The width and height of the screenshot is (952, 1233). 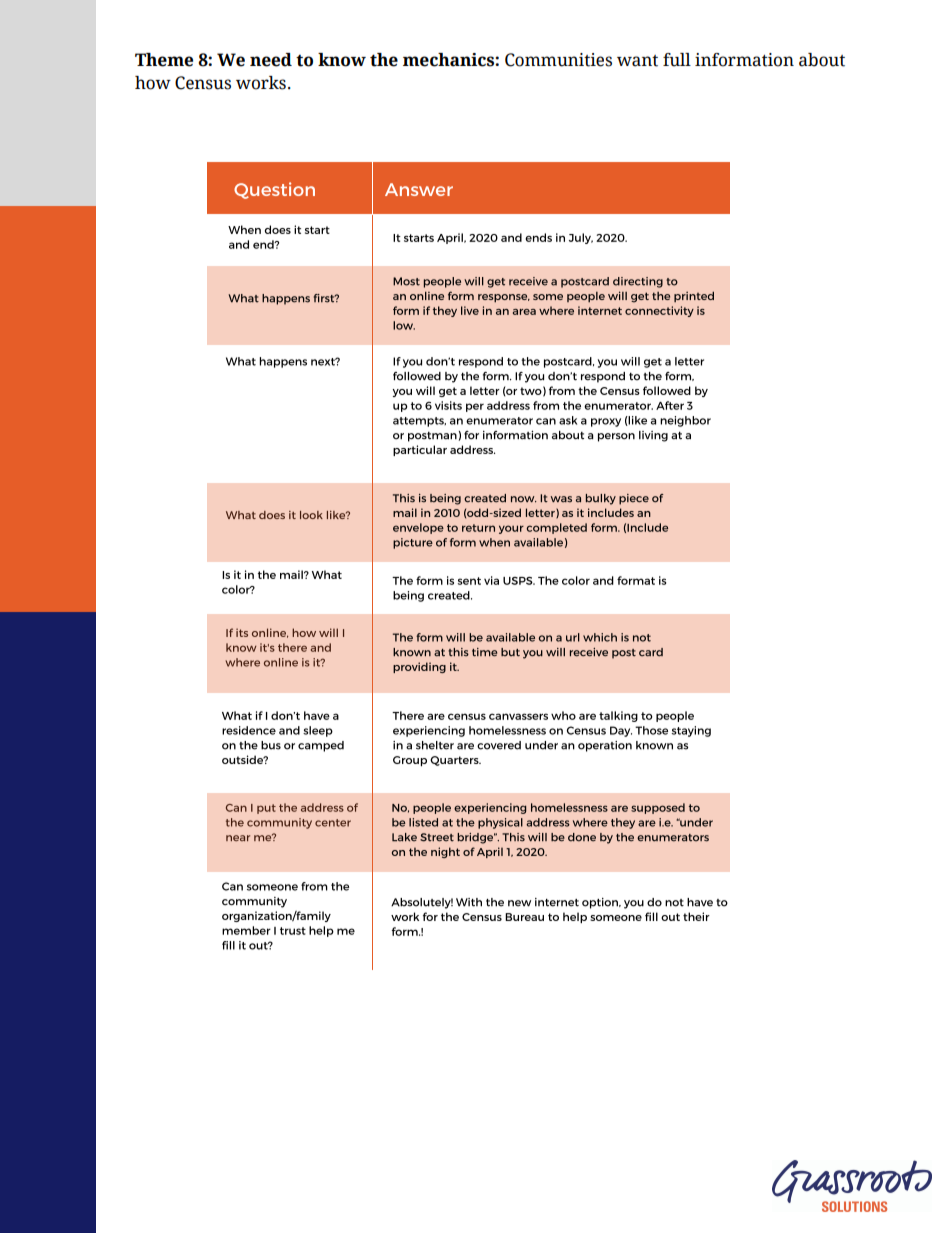 I want to click on want, so click(x=637, y=61).
